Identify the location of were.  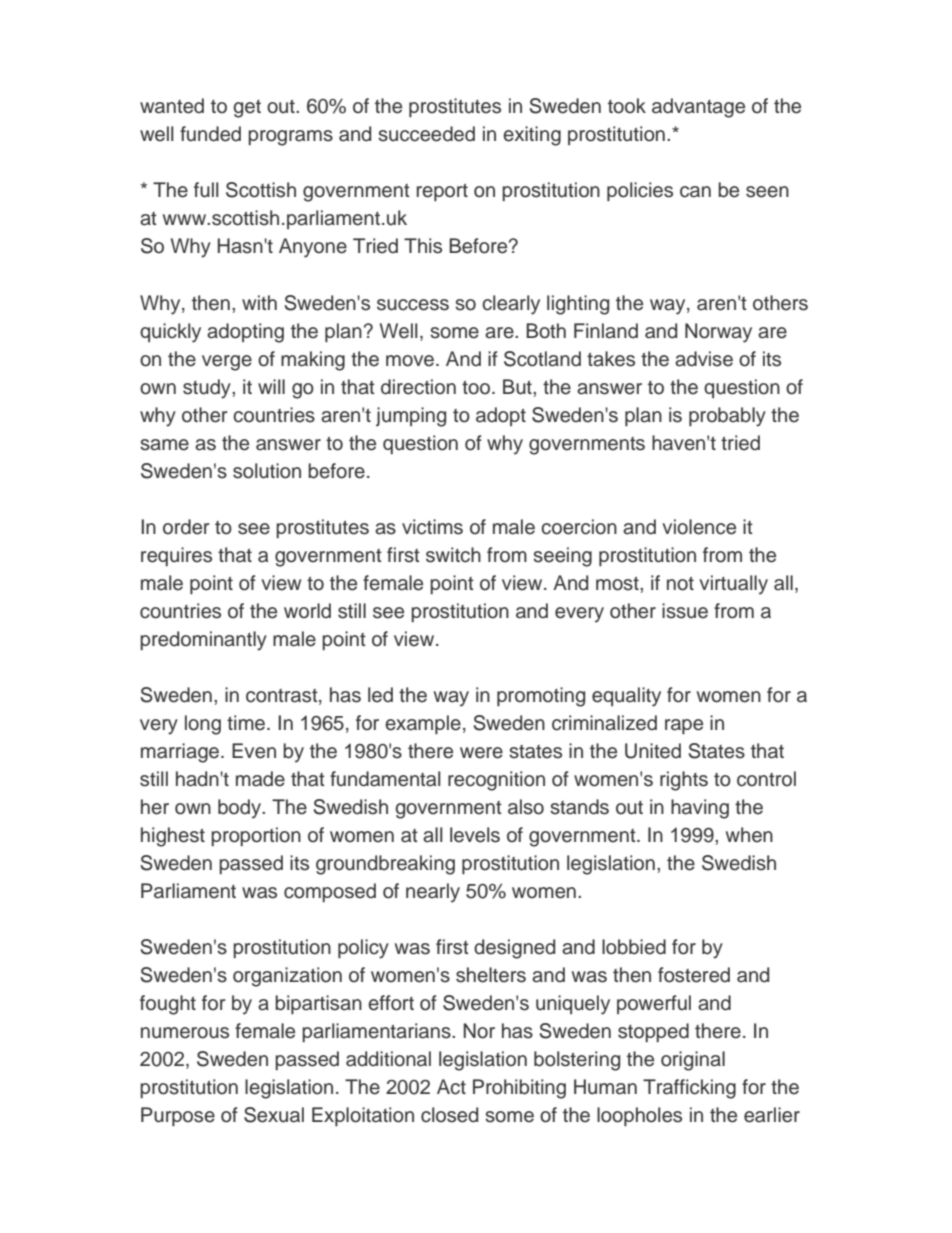
(481, 753).
